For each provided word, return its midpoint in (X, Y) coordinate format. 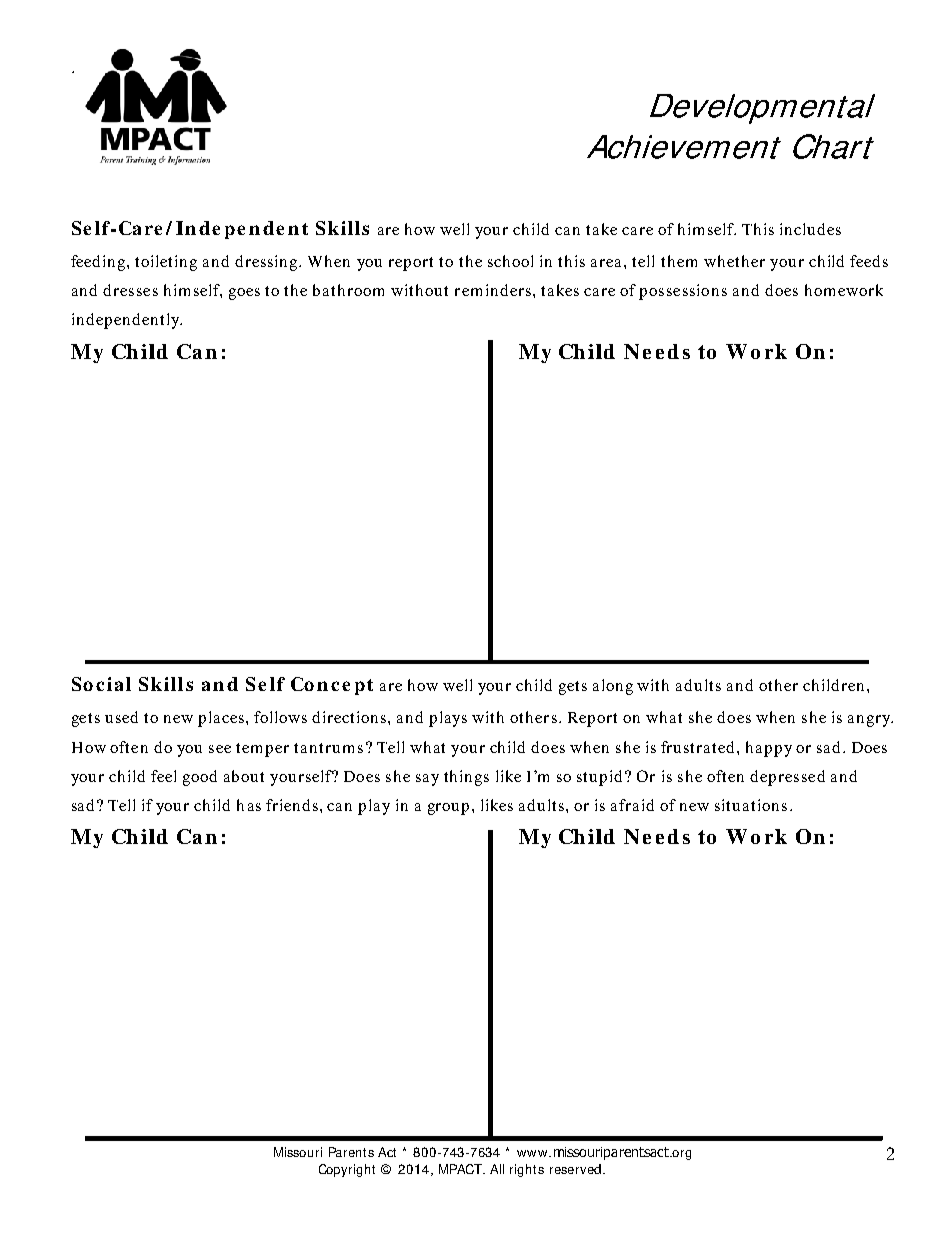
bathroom (348, 290)
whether (734, 261)
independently (127, 321)
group (448, 809)
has (249, 805)
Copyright (347, 1170)
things (466, 778)
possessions (683, 292)
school (510, 261)
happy (769, 749)
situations (751, 805)
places (222, 719)
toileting (166, 263)
